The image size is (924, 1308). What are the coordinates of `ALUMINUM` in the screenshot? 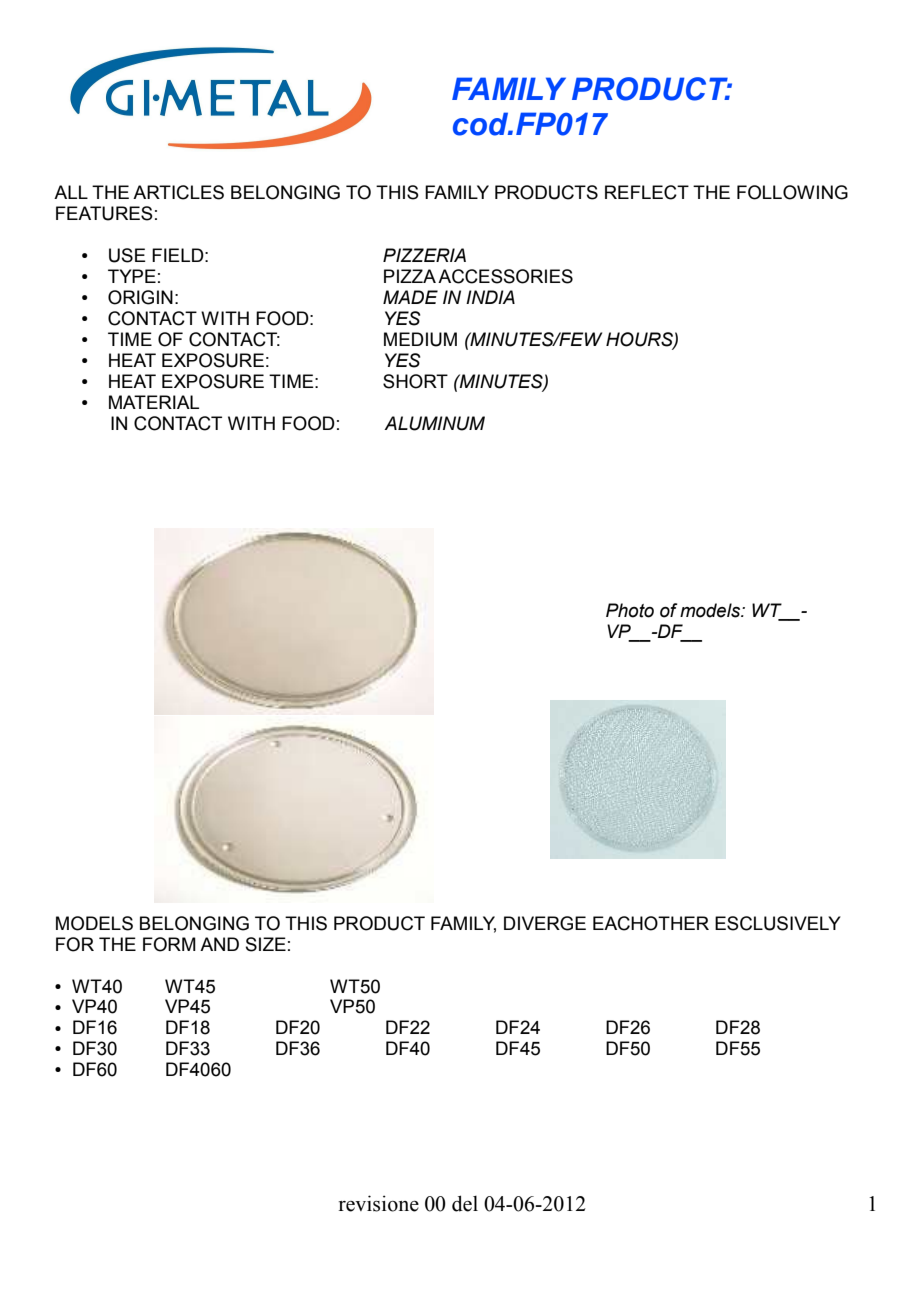 It's located at (434, 423).
